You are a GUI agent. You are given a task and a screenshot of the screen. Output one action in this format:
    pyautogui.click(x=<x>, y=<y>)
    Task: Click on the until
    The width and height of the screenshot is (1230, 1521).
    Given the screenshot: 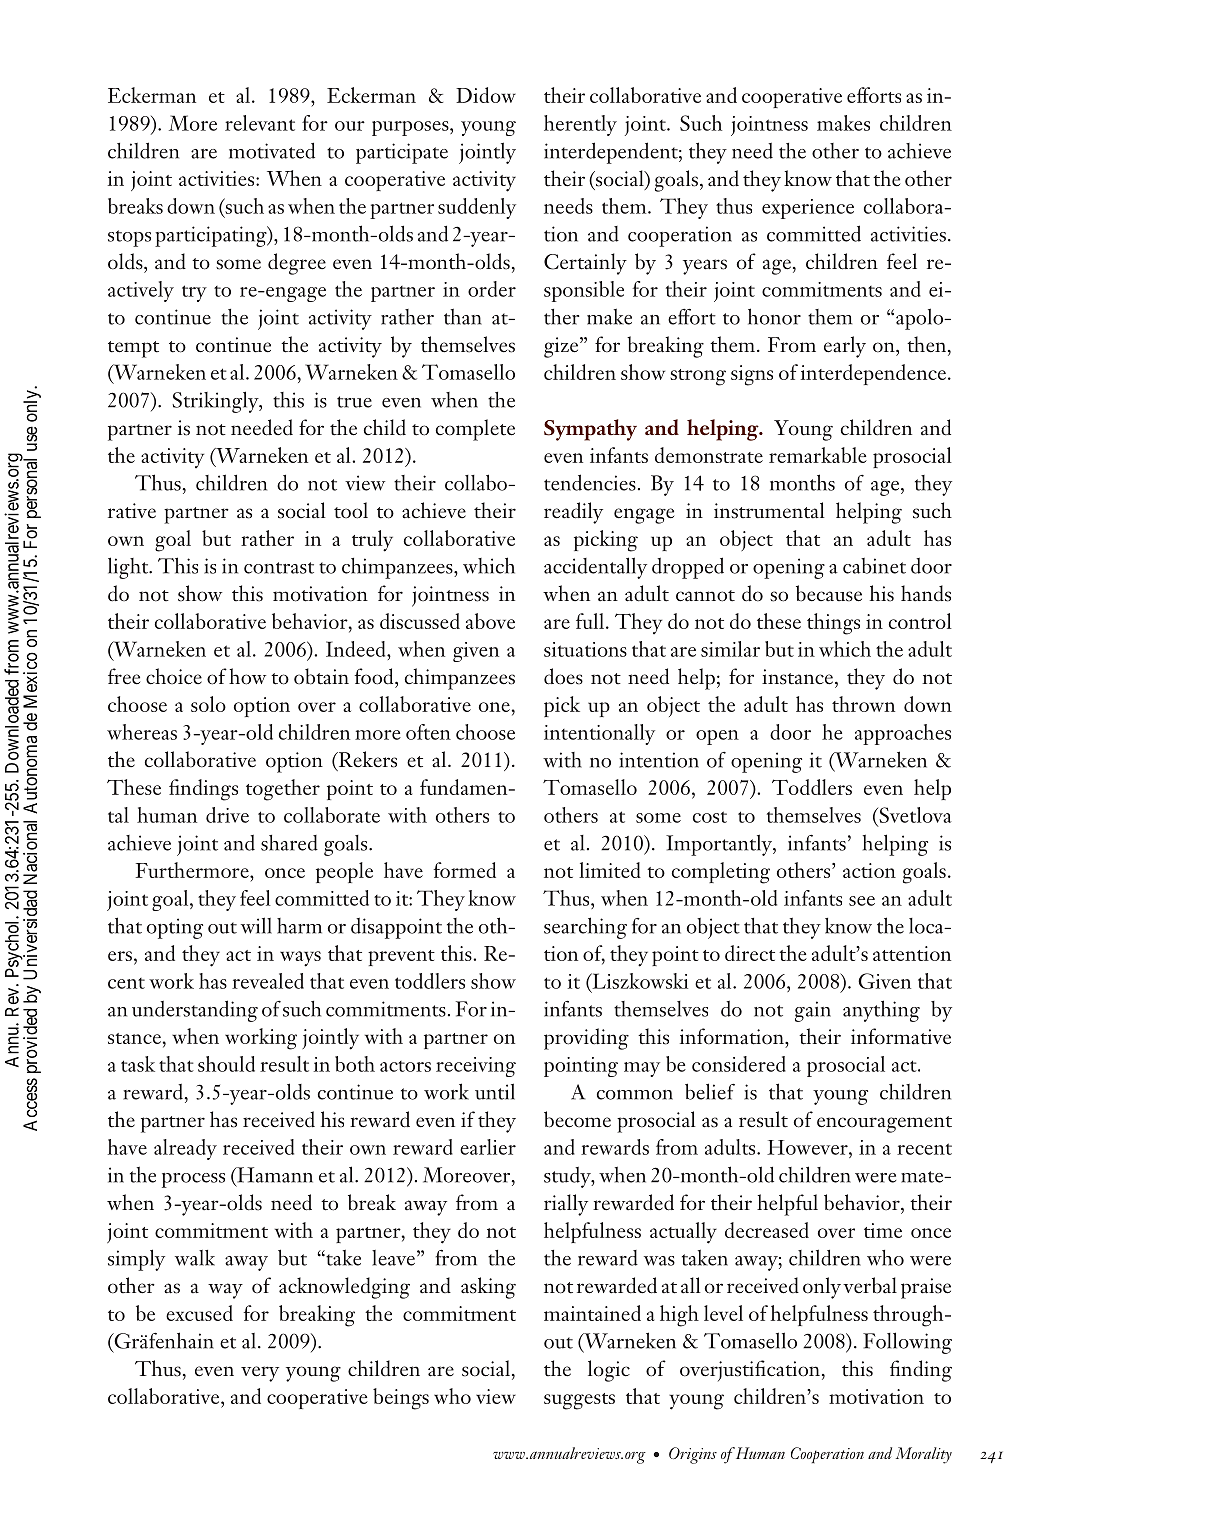 What is the action you would take?
    pyautogui.click(x=495, y=1091)
